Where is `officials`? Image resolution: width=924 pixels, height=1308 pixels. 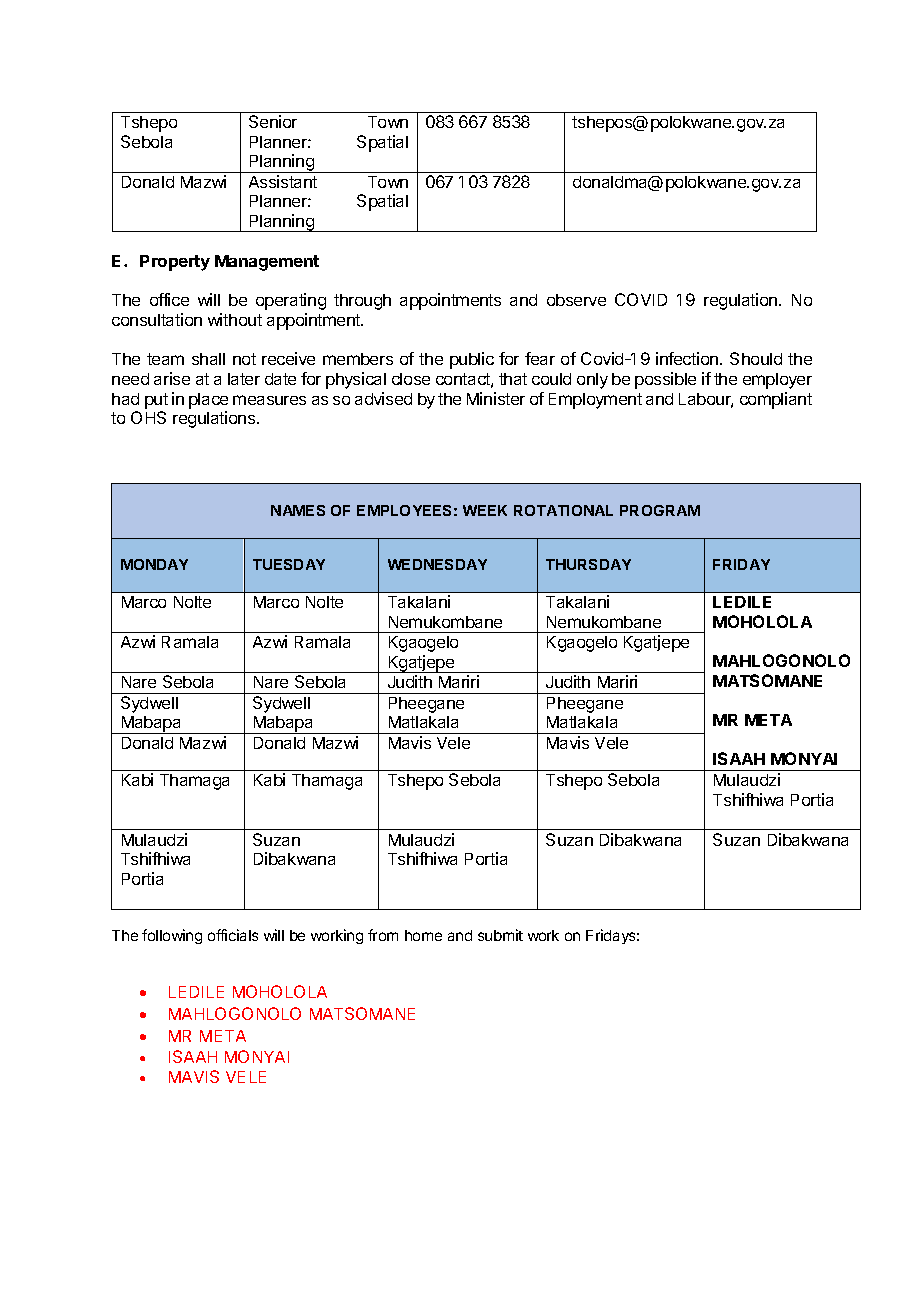
officials is located at coordinates (233, 935).
